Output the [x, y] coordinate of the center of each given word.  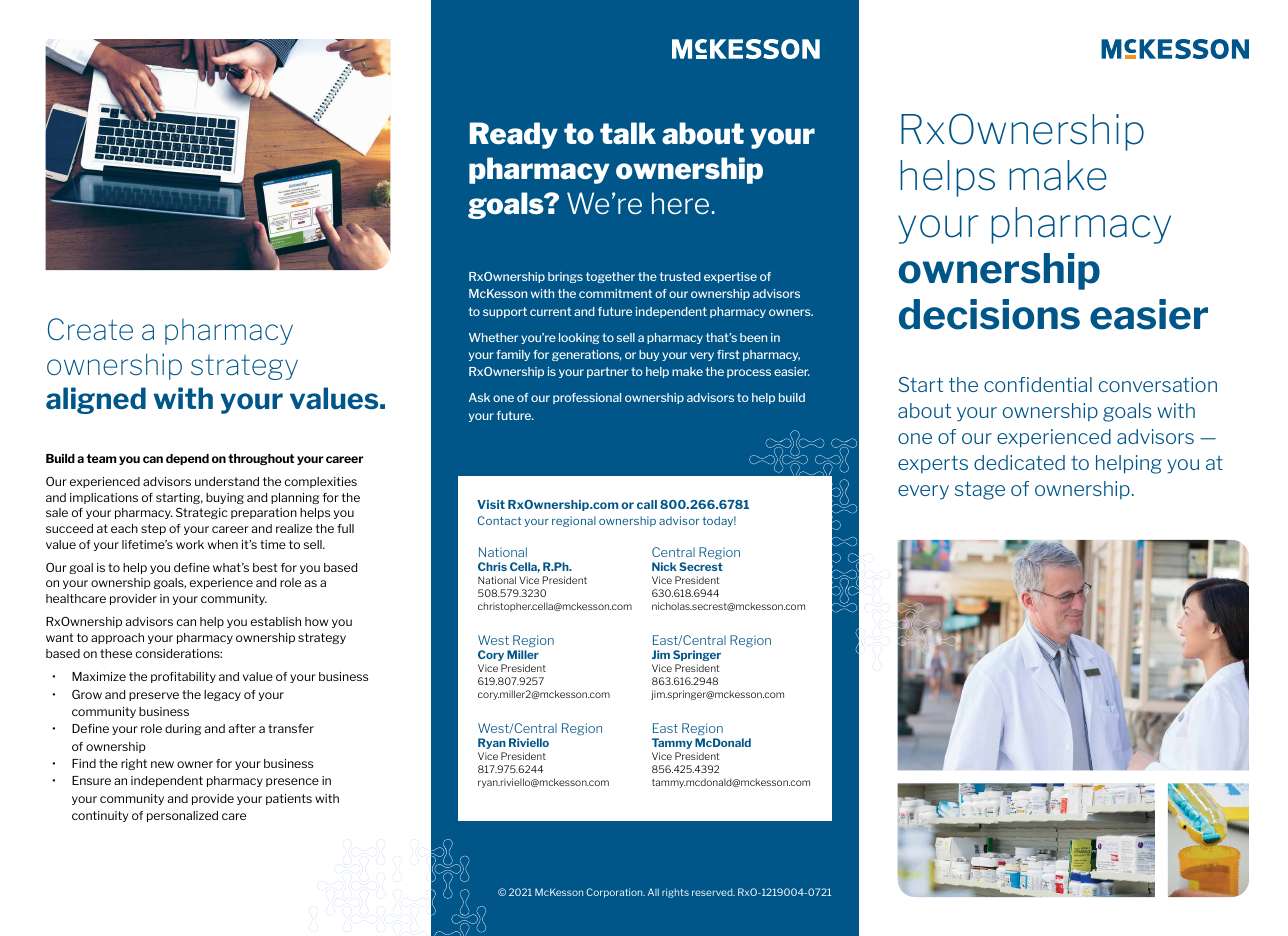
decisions [989, 314]
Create [90, 329]
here [680, 203]
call [647, 504]
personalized [182, 816]
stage [980, 490]
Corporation [615, 893]
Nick [664, 566]
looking [579, 338]
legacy [222, 695]
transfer [291, 728]
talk [628, 133]
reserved [713, 892]
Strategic [202, 513]
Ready [514, 135]
